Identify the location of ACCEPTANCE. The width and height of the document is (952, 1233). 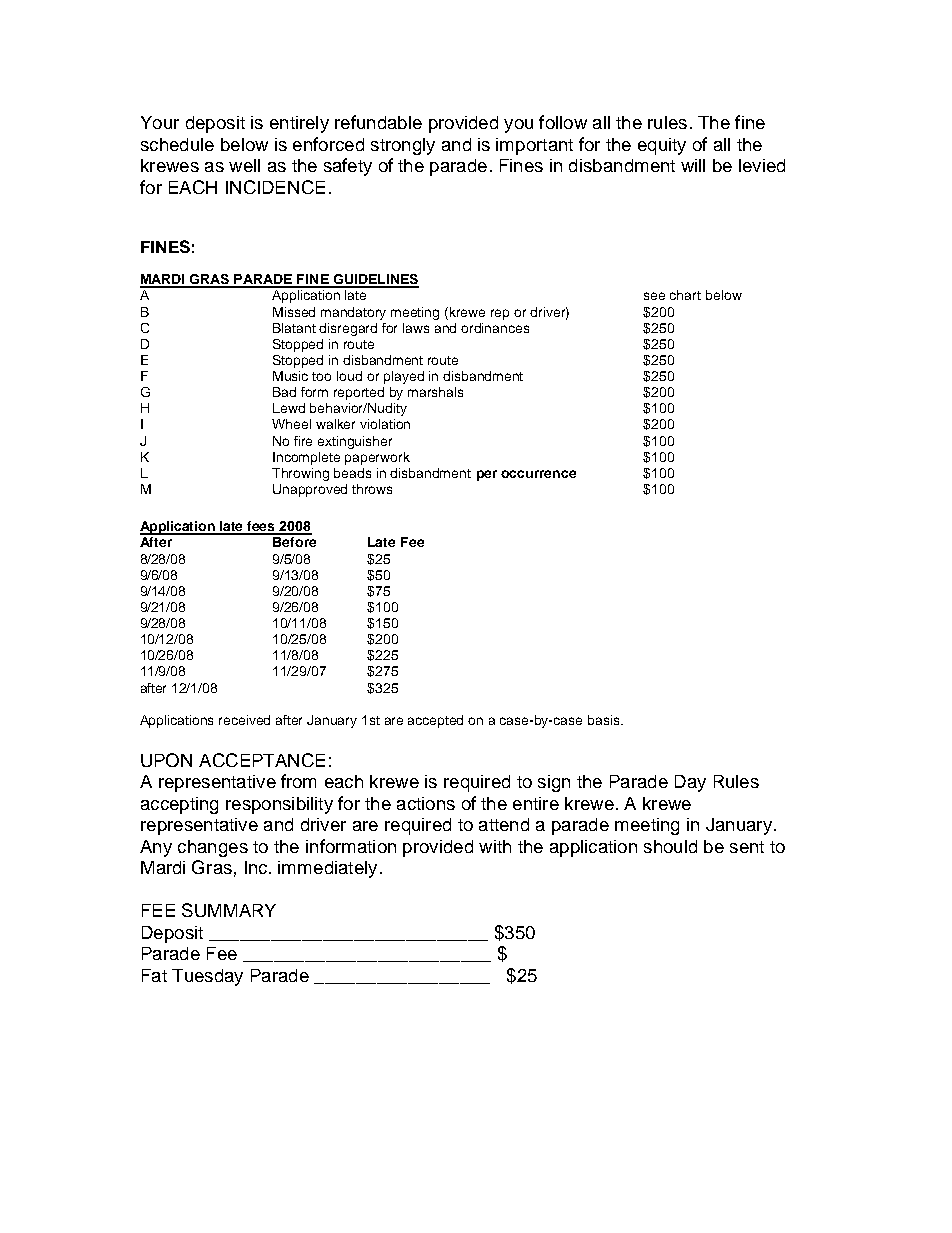
(262, 760).
